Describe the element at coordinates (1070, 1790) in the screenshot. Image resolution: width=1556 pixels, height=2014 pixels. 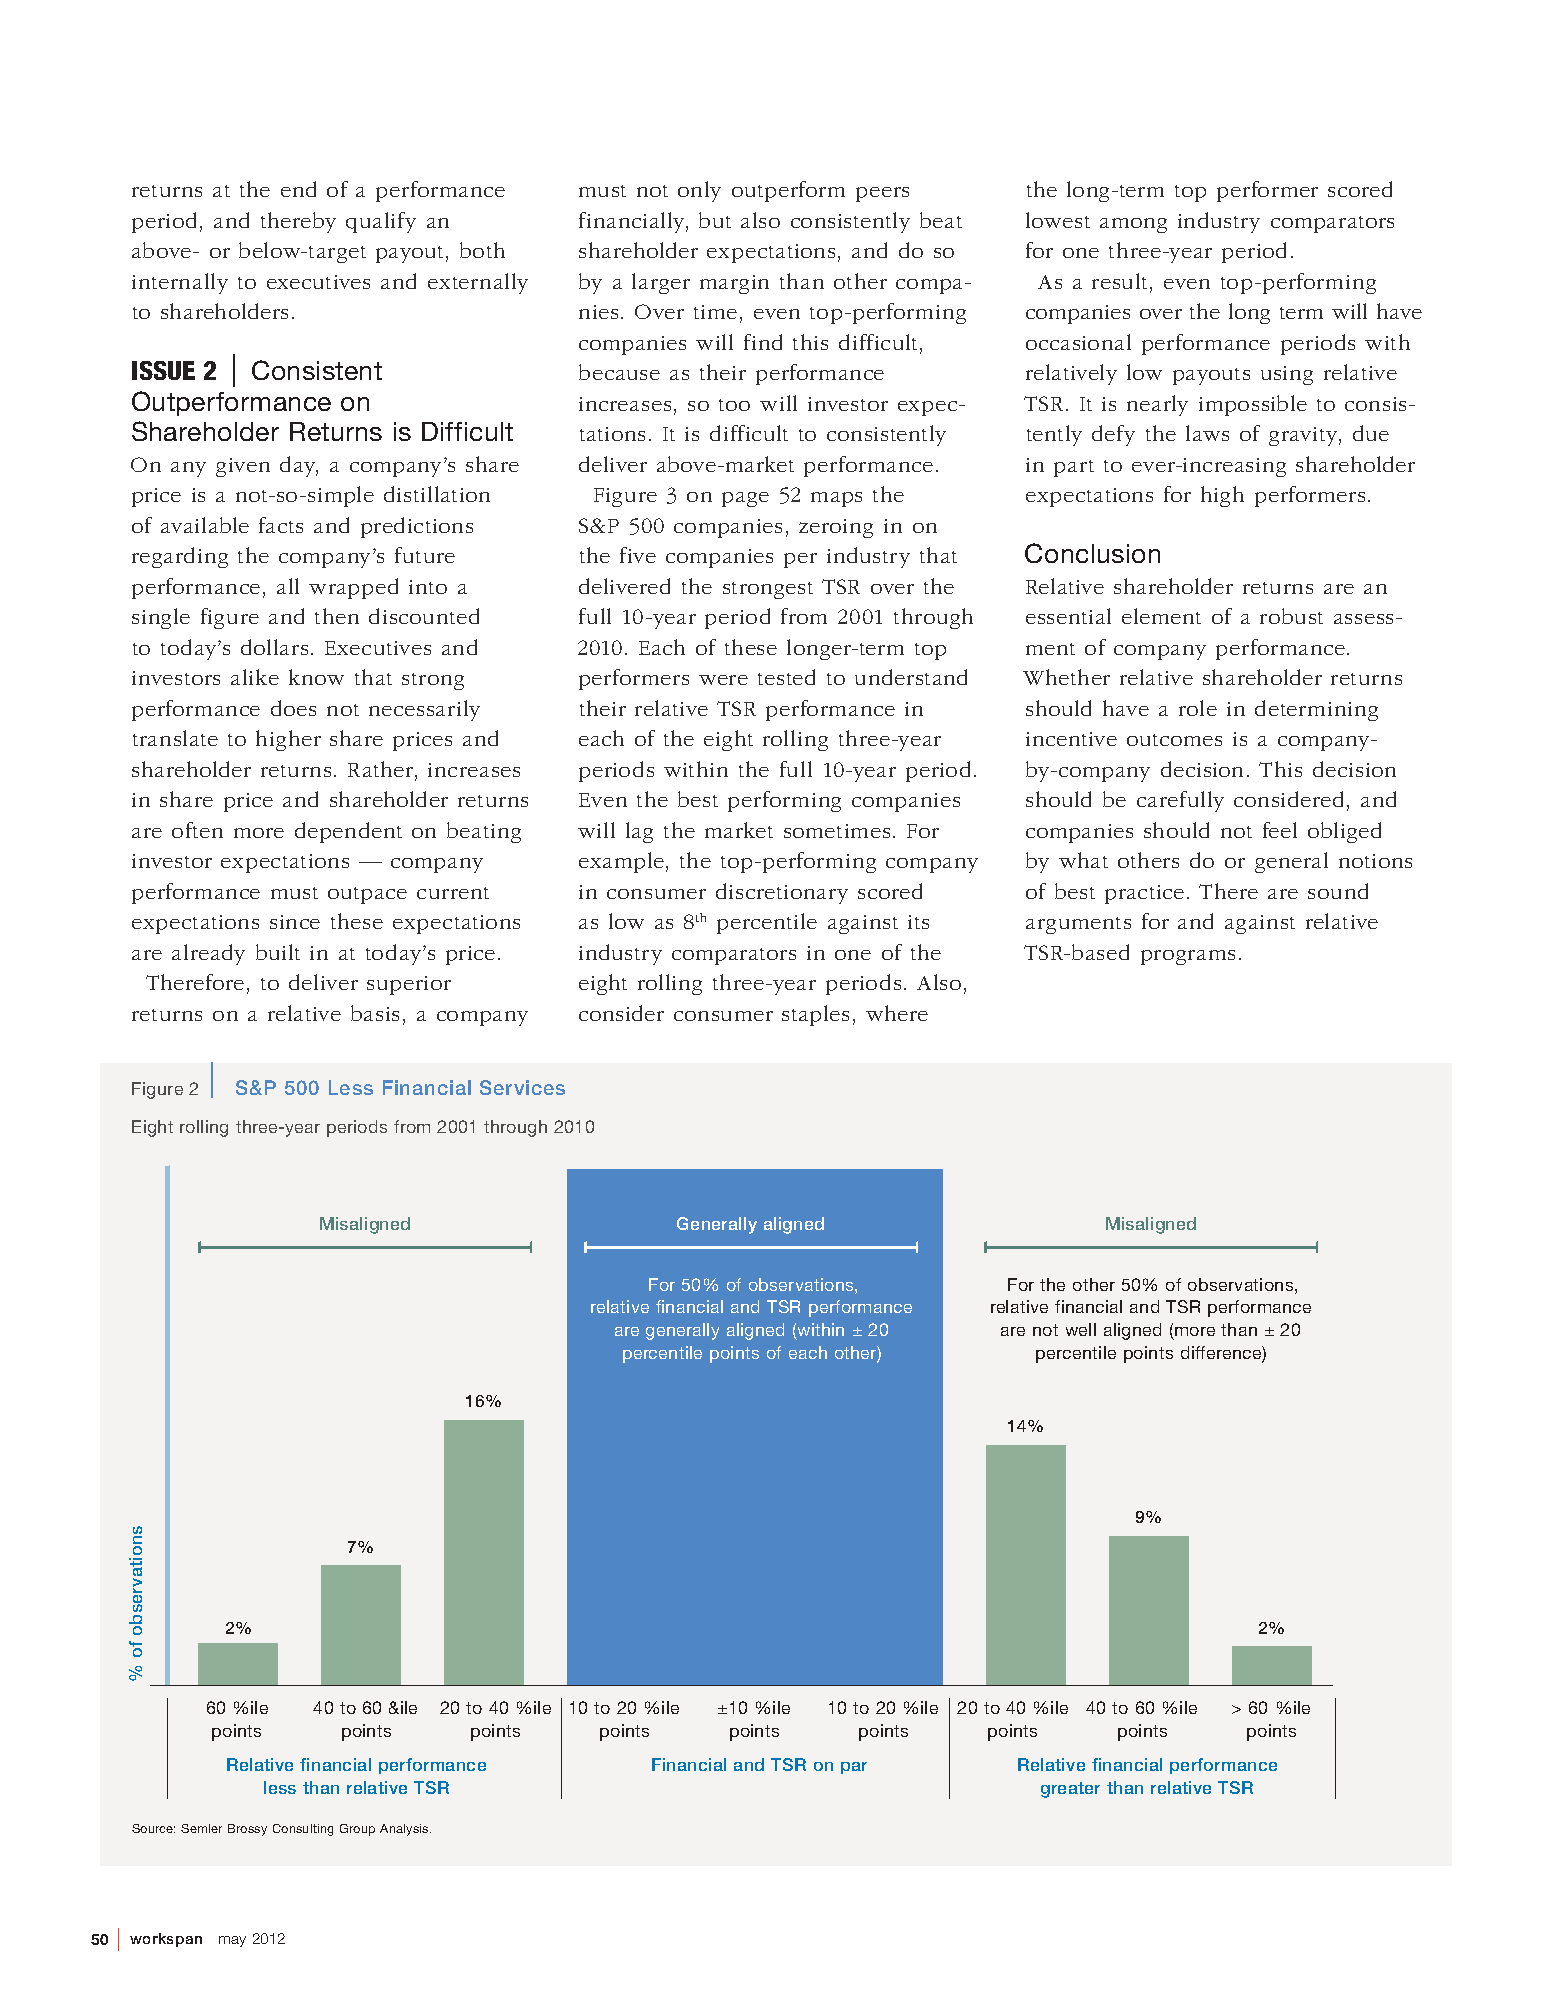
I see `greater` at that location.
